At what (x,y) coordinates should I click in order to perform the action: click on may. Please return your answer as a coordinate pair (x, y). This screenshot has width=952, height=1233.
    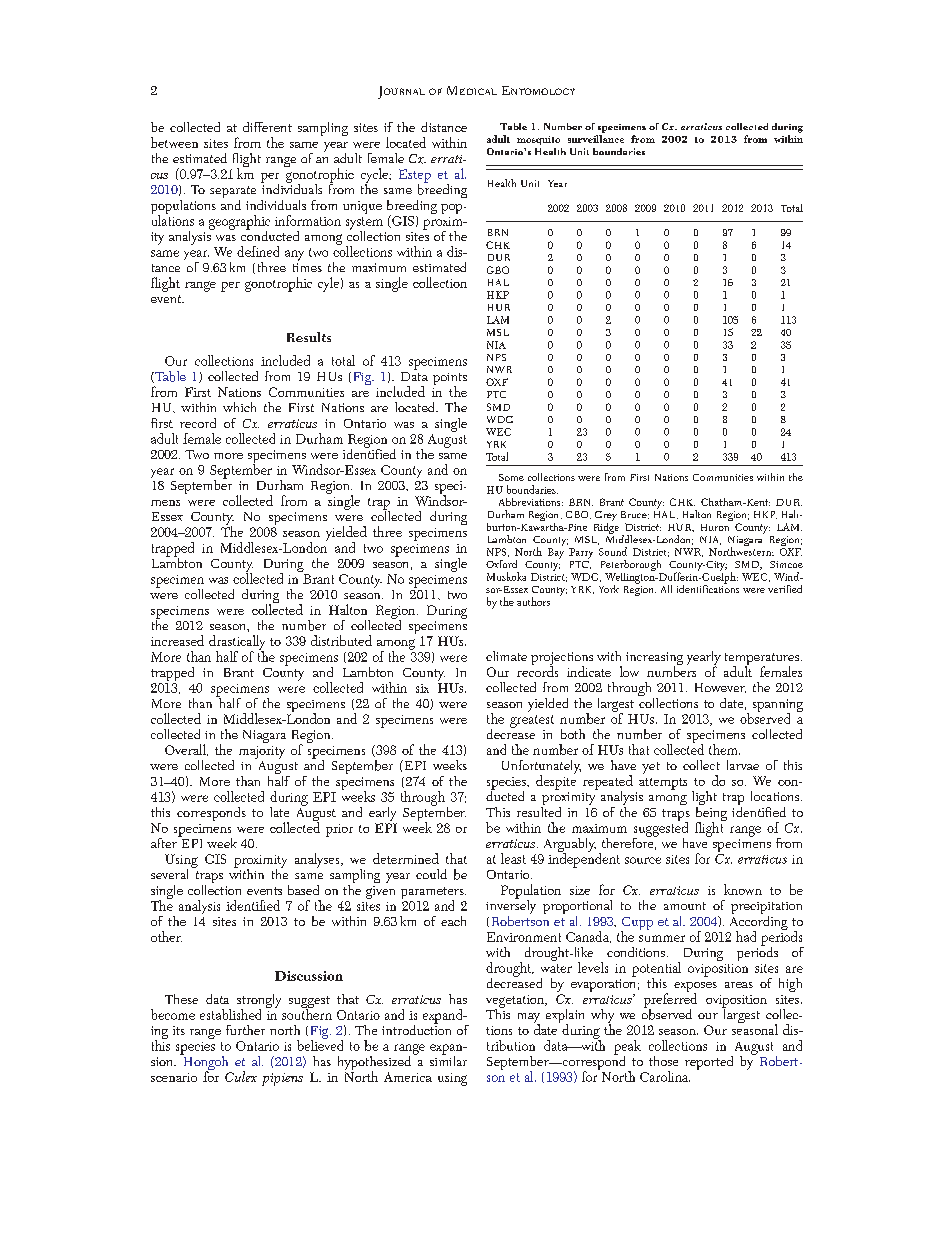
    Looking at the image, I should click on (529, 1019).
